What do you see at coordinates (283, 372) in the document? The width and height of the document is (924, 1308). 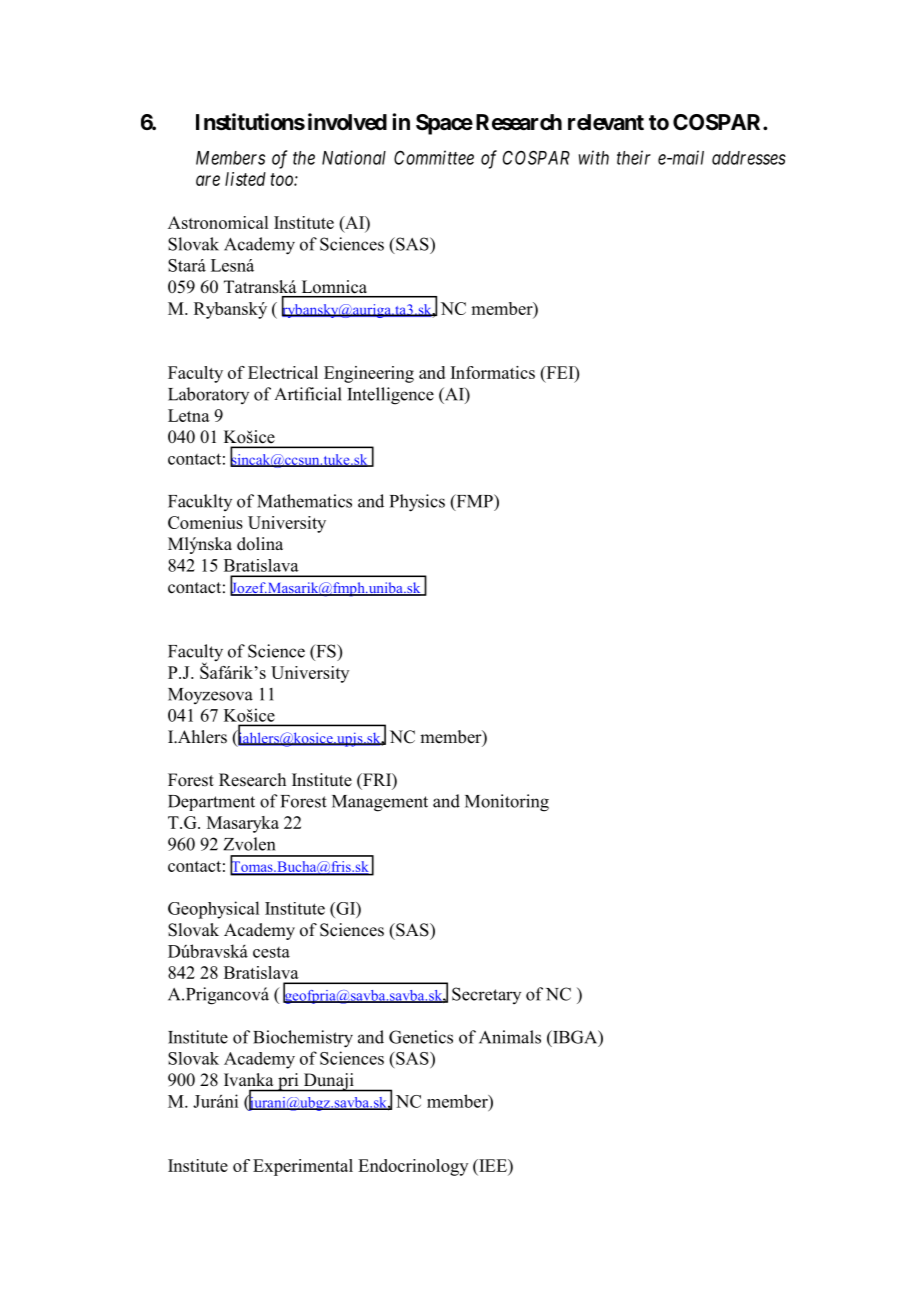 I see `Electrical` at bounding box center [283, 372].
